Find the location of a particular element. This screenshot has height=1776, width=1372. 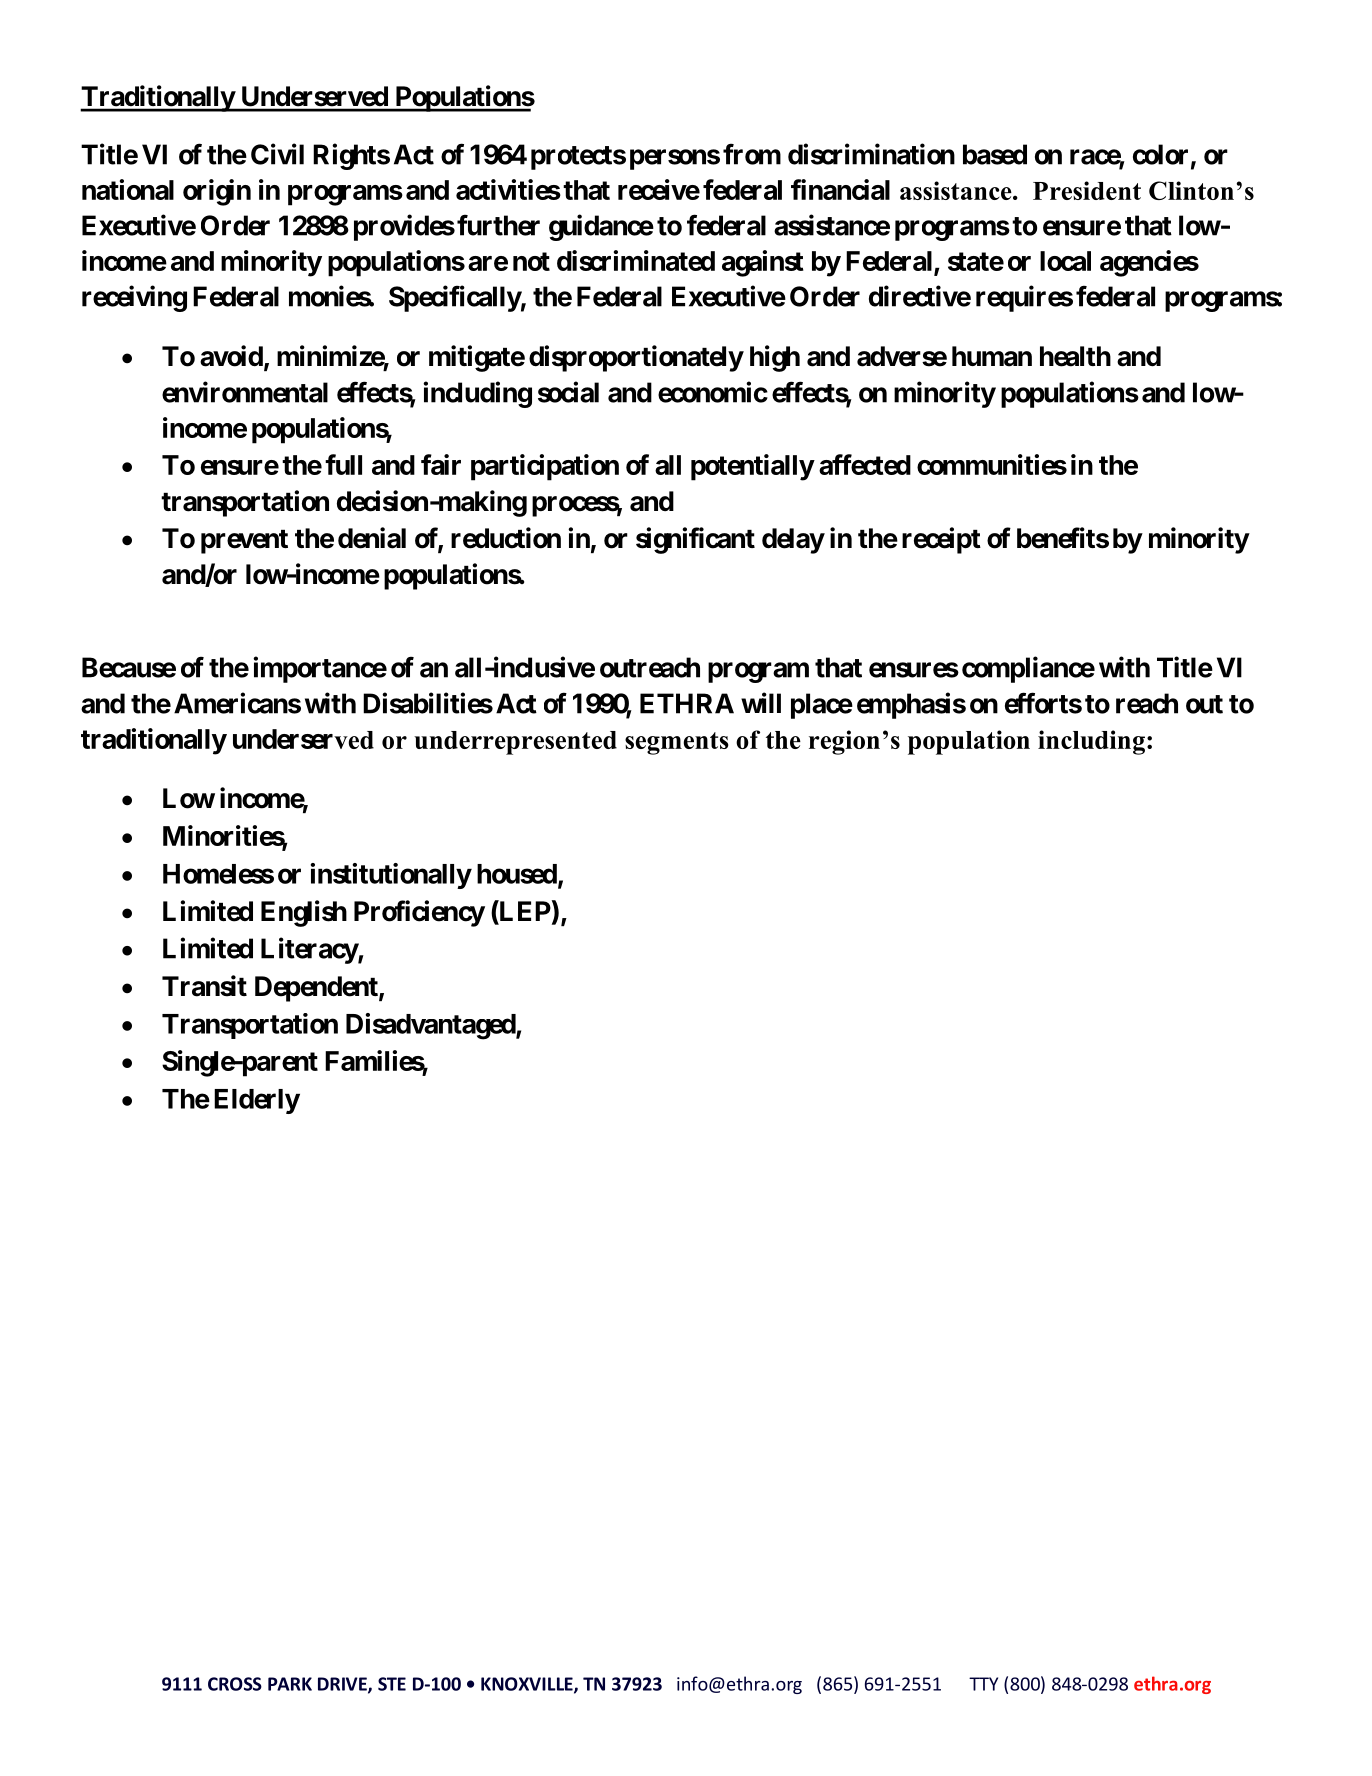

KNOXVILLE is located at coordinates (528, 1685).
